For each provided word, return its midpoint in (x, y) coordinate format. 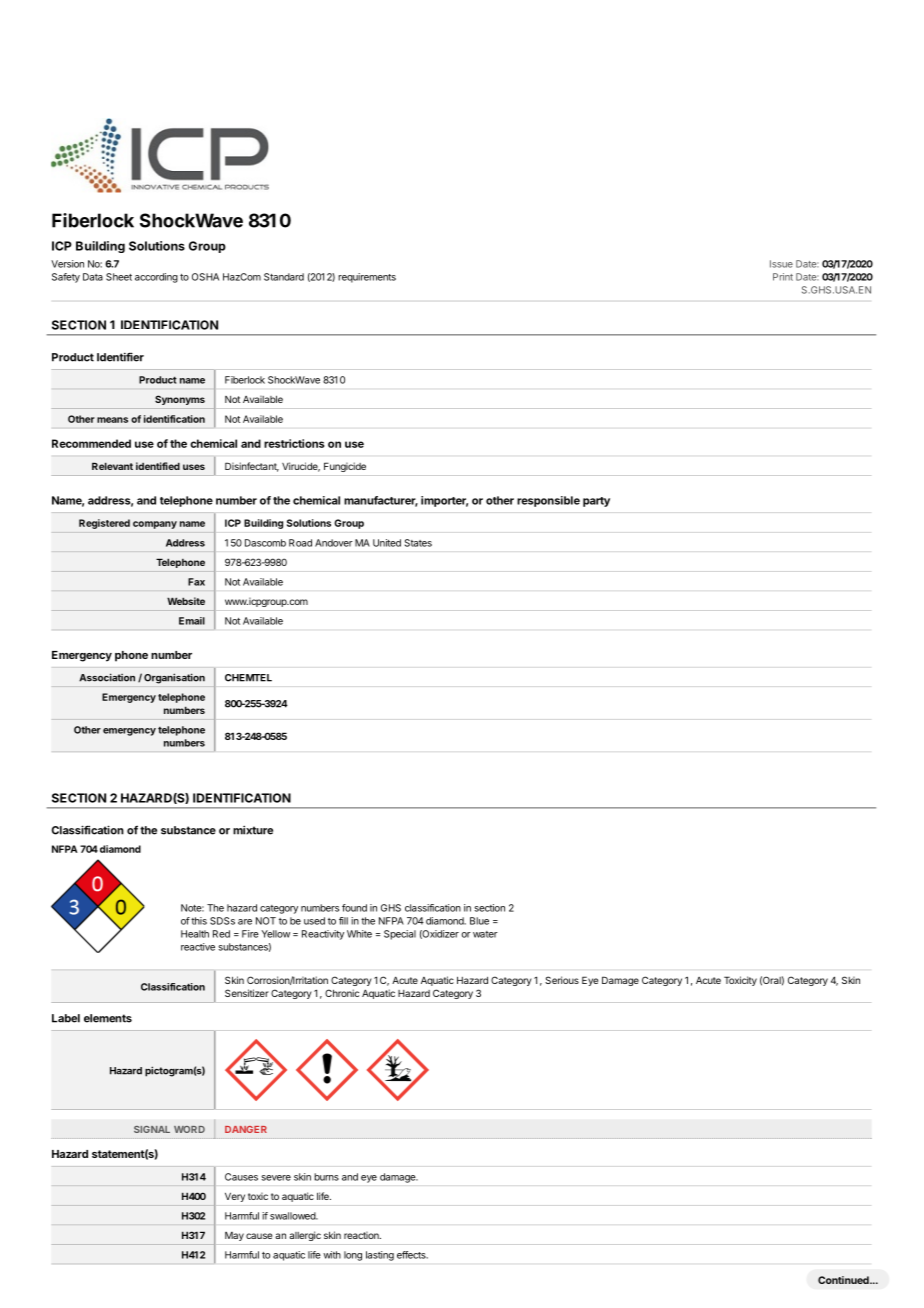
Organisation (174, 678)
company (155, 525)
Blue (479, 921)
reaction (362, 1235)
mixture (253, 830)
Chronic (342, 993)
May (234, 1236)
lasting (380, 1256)
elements (108, 1018)
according (156, 278)
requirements (367, 278)
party (596, 502)
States (418, 543)
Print (783, 277)
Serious (562, 980)
